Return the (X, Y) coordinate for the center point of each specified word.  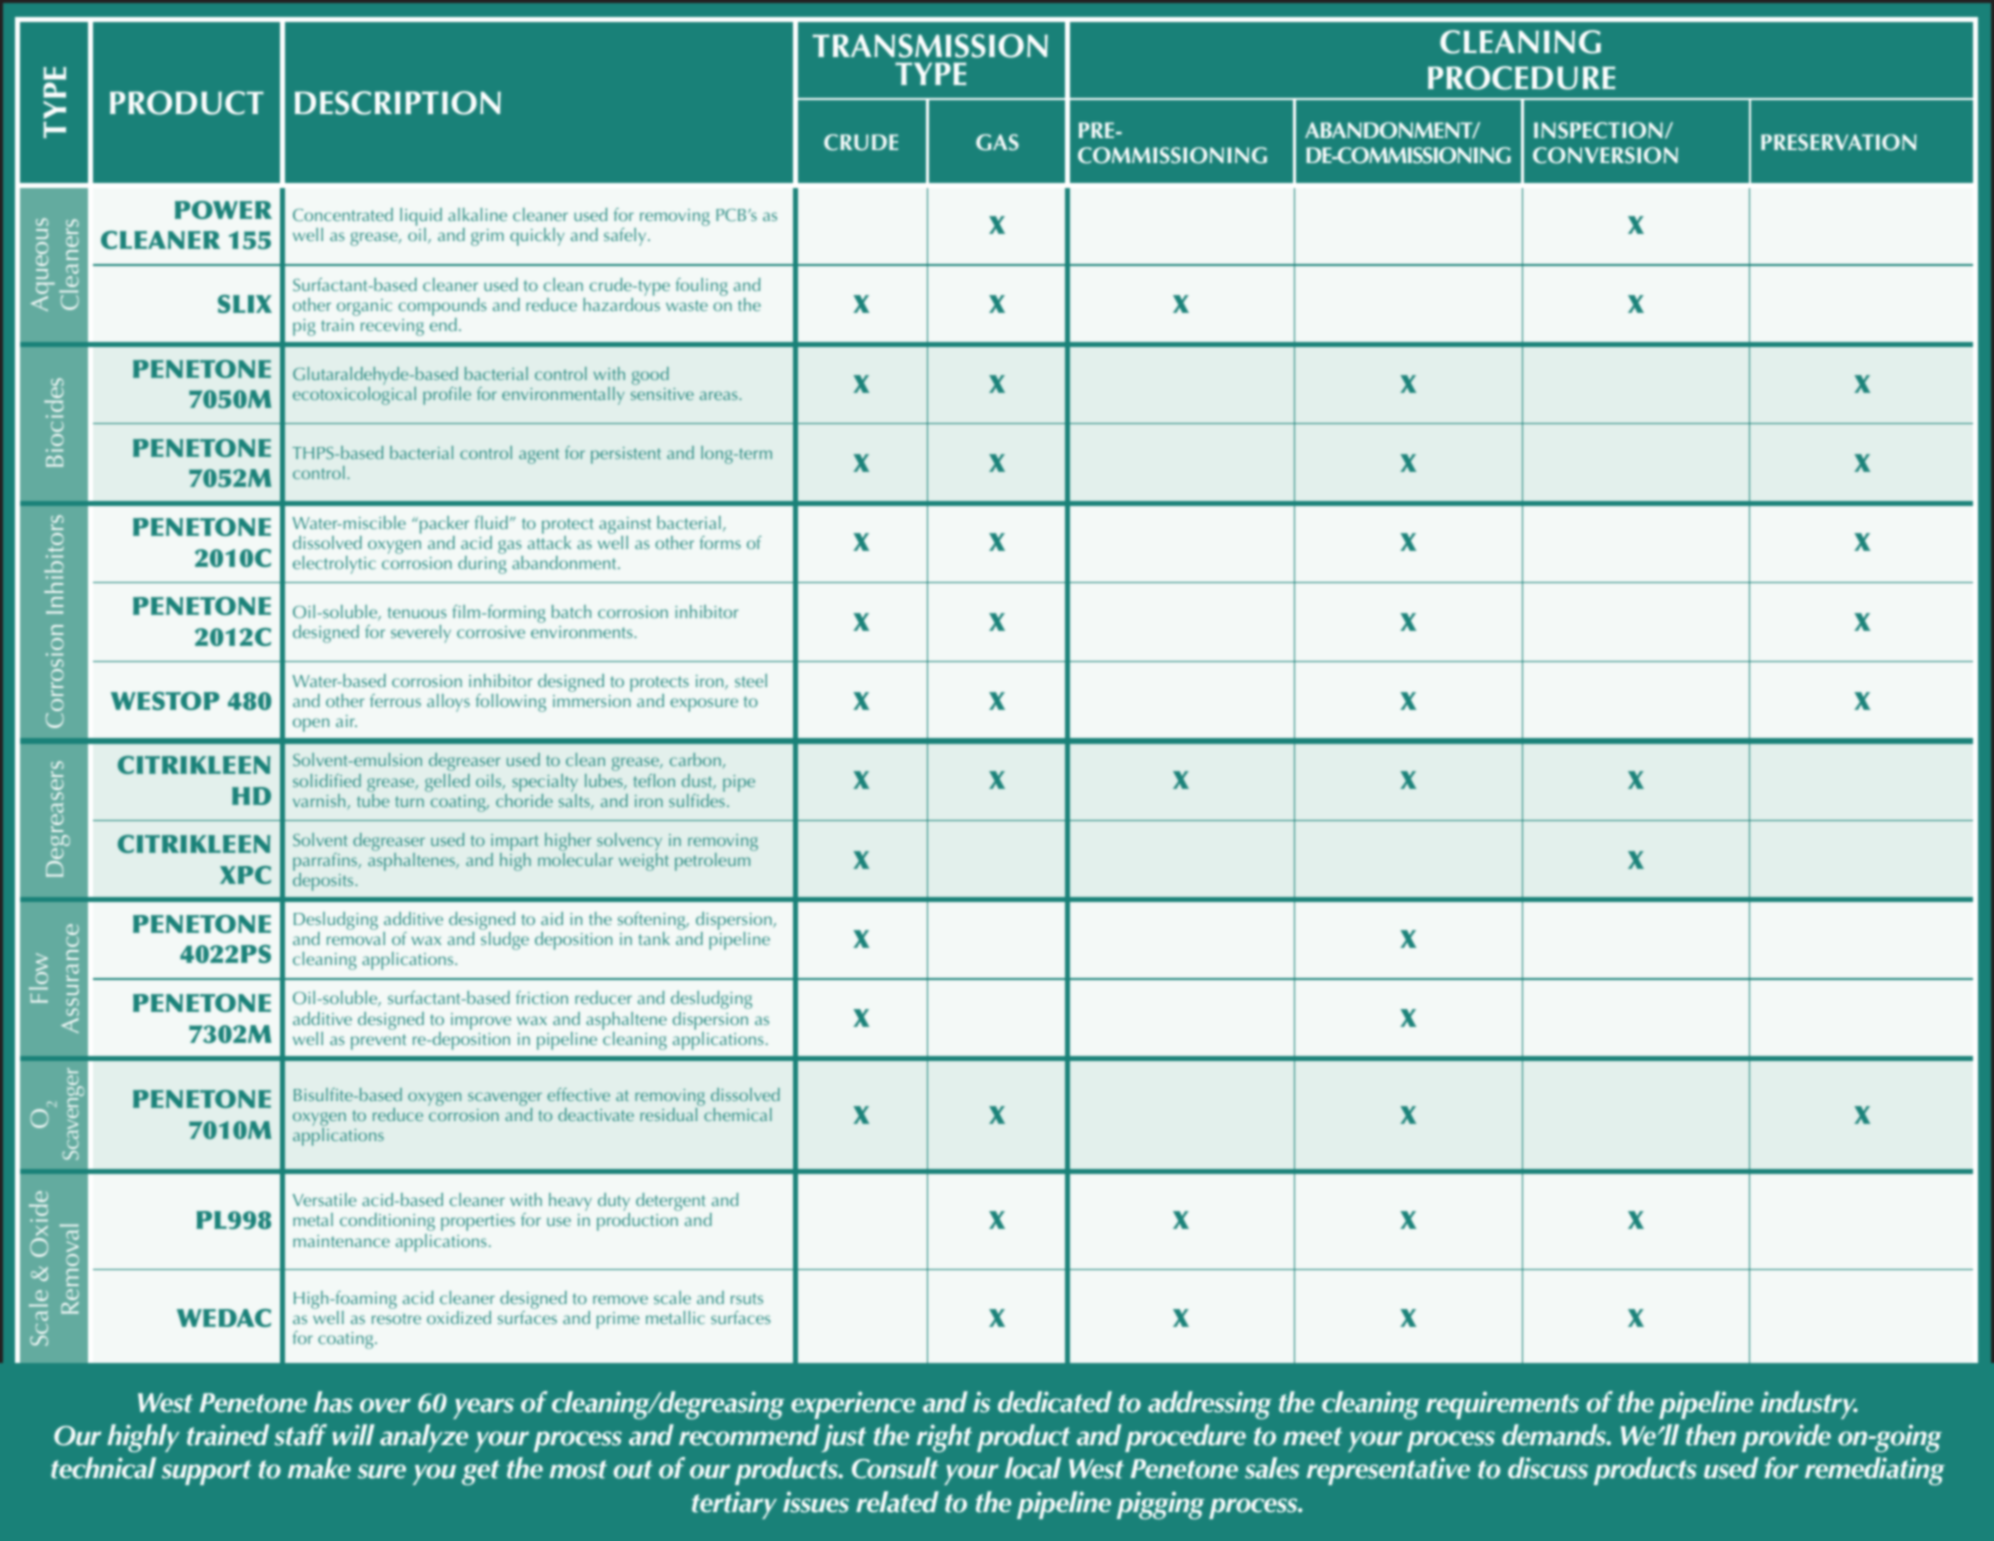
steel (751, 680)
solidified (327, 780)
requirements (1502, 1405)
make (319, 1468)
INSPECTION (1598, 130)
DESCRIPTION (398, 103)
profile (447, 396)
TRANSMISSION (930, 46)
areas (720, 395)
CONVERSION (1605, 155)
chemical (738, 1114)
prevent (378, 1042)
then (1711, 1435)
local (1033, 1468)
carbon (695, 759)
